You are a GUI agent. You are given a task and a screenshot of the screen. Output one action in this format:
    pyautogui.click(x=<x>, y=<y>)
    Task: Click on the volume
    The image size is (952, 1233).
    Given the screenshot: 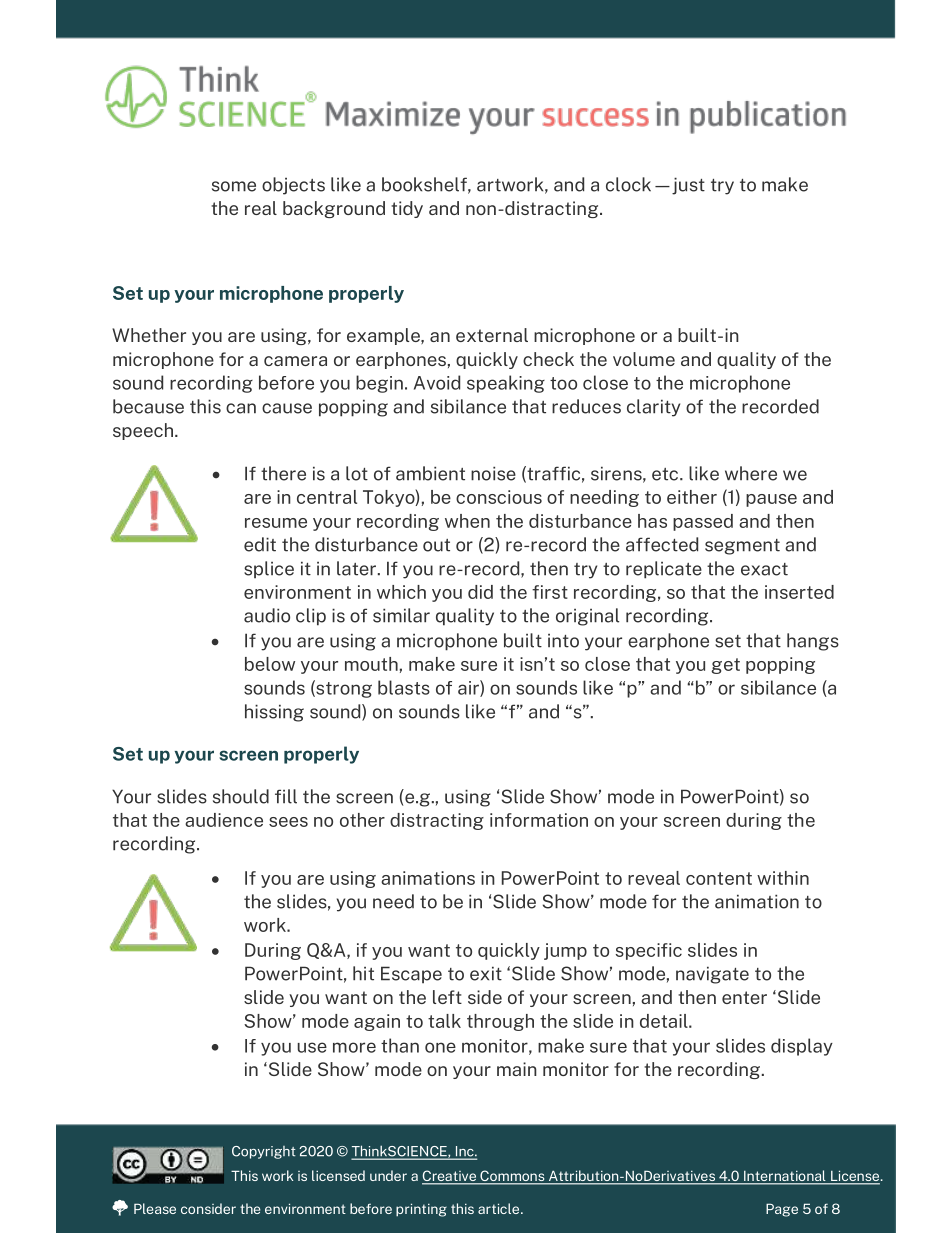 What is the action you would take?
    pyautogui.click(x=644, y=359)
